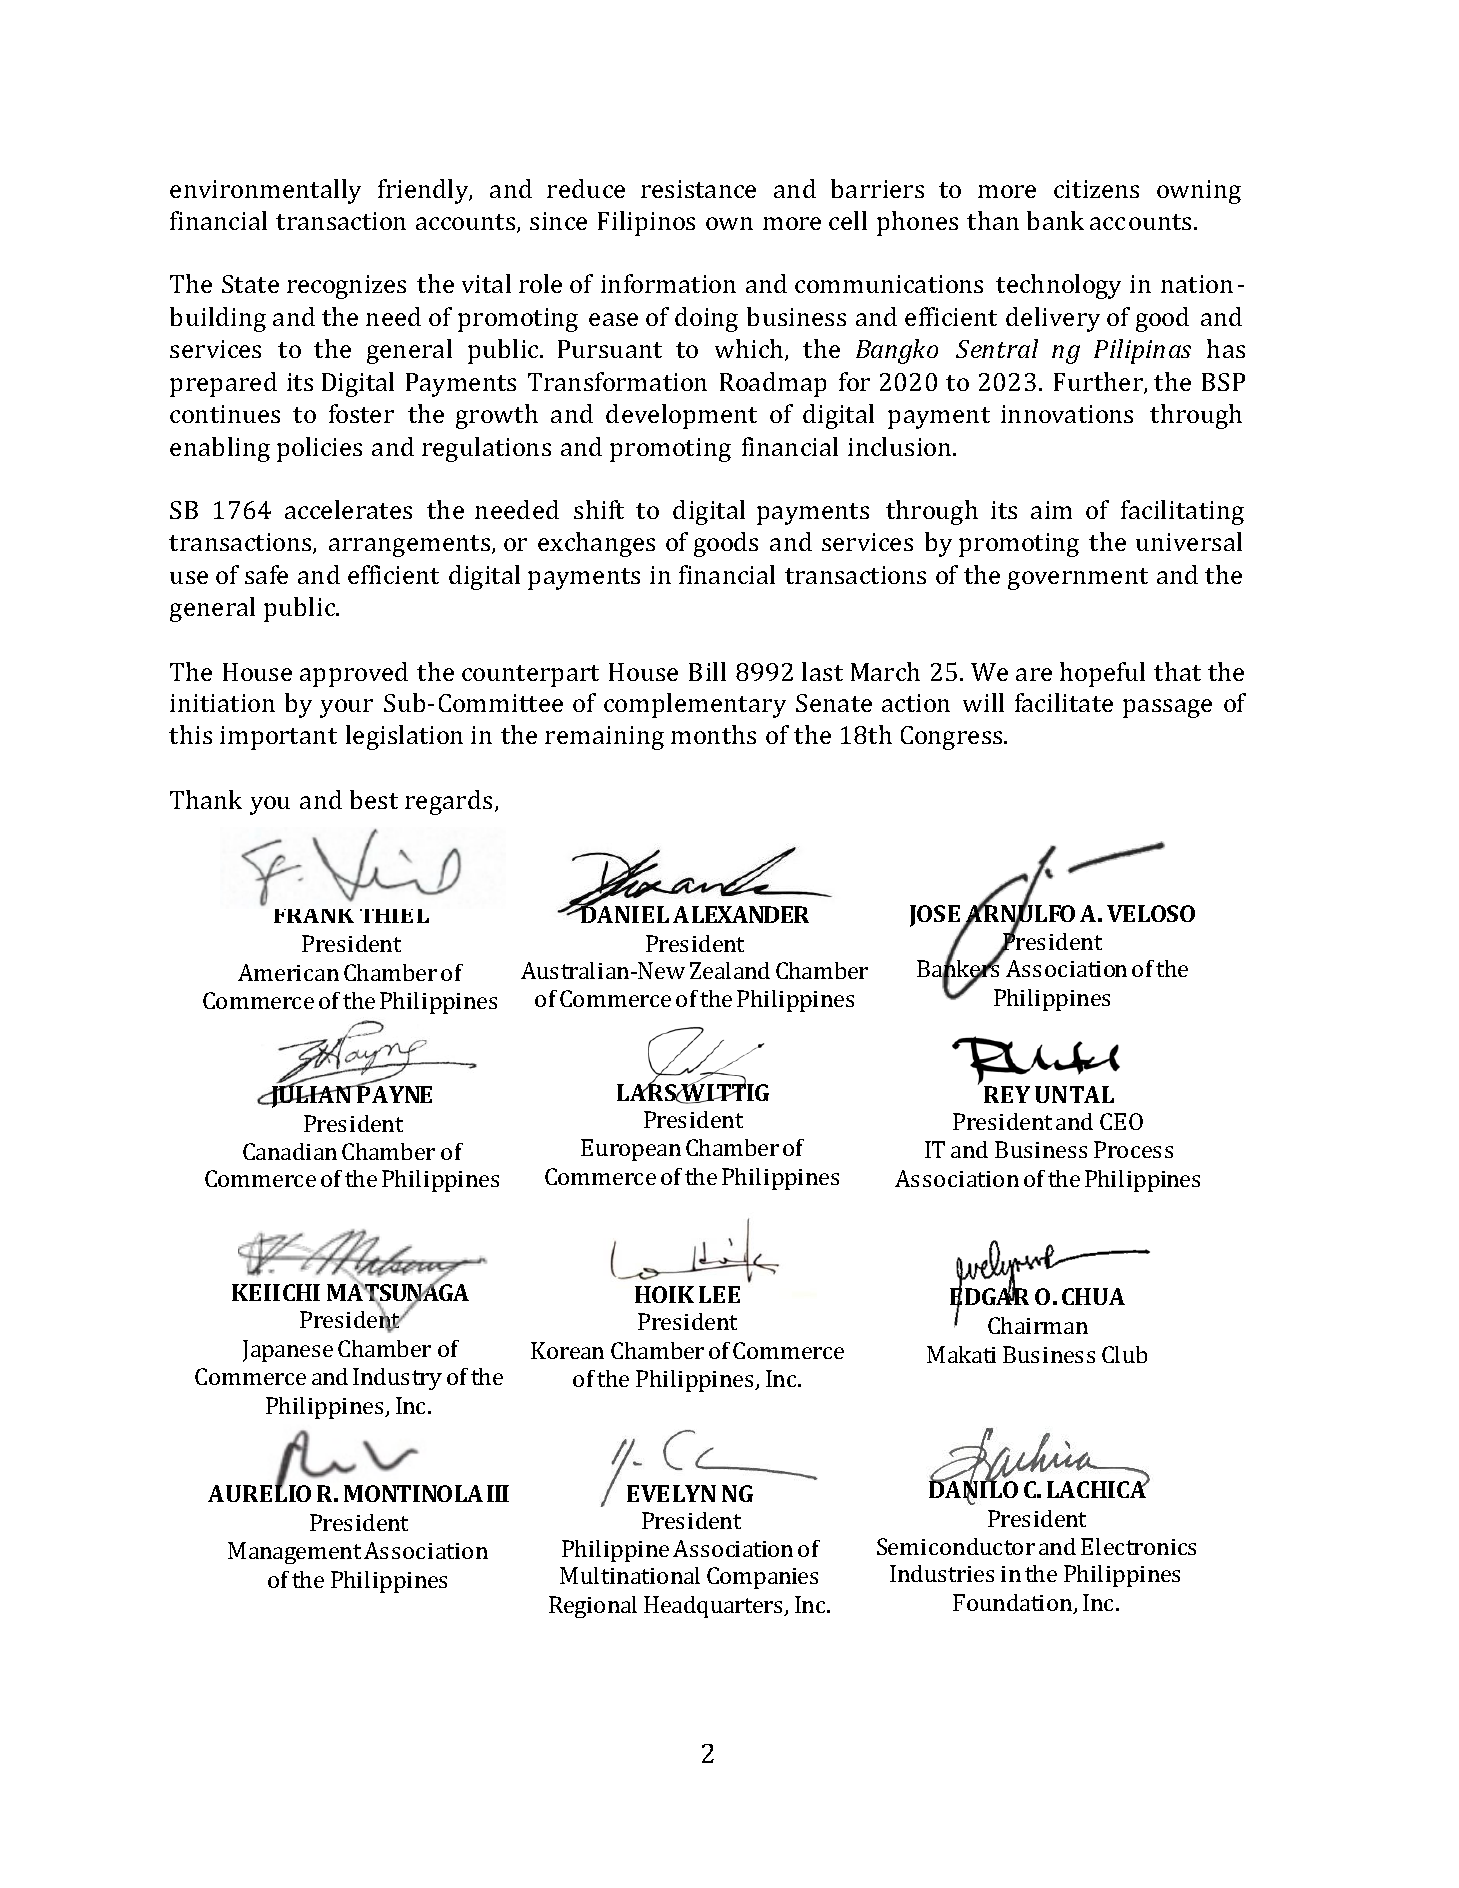 The height and width of the screenshot is (1888, 1459). Describe the element at coordinates (698, 189) in the screenshot. I see `resistance` at that location.
